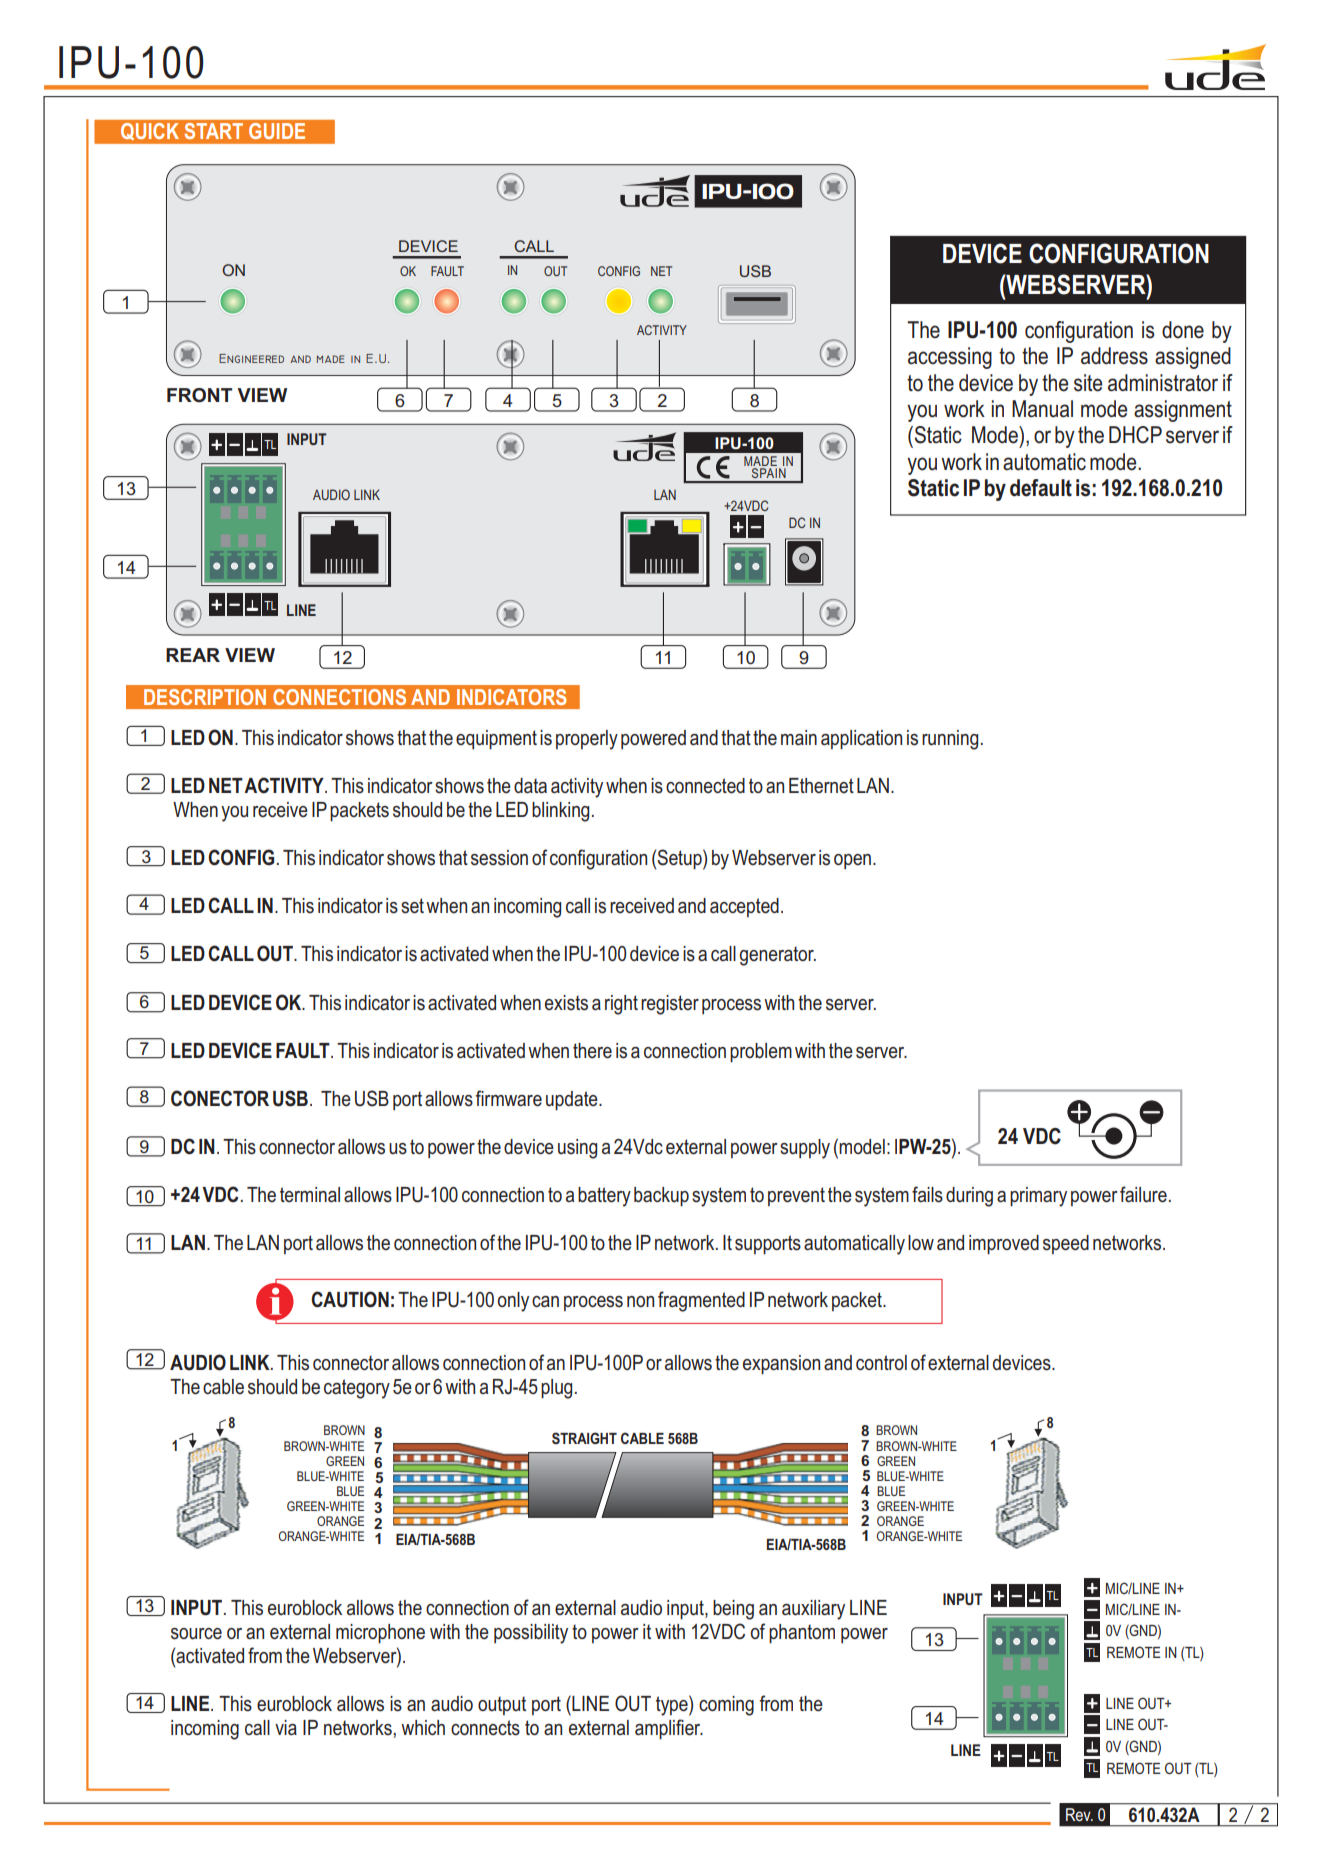 The width and height of the page is (1322, 1870). What do you see at coordinates (854, 861) in the page?
I see `open` at bounding box center [854, 861].
